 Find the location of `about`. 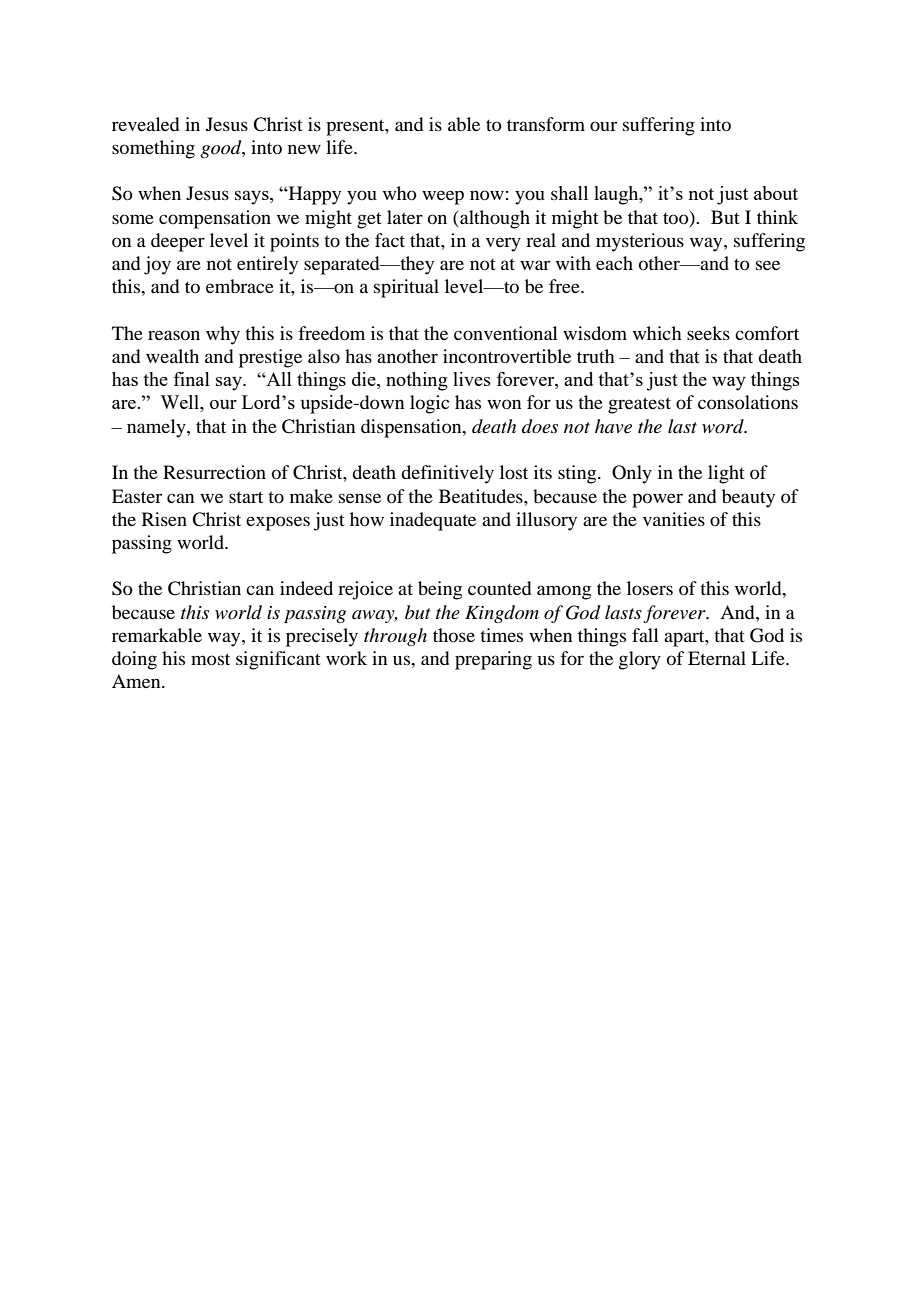

about is located at coordinates (776, 193).
